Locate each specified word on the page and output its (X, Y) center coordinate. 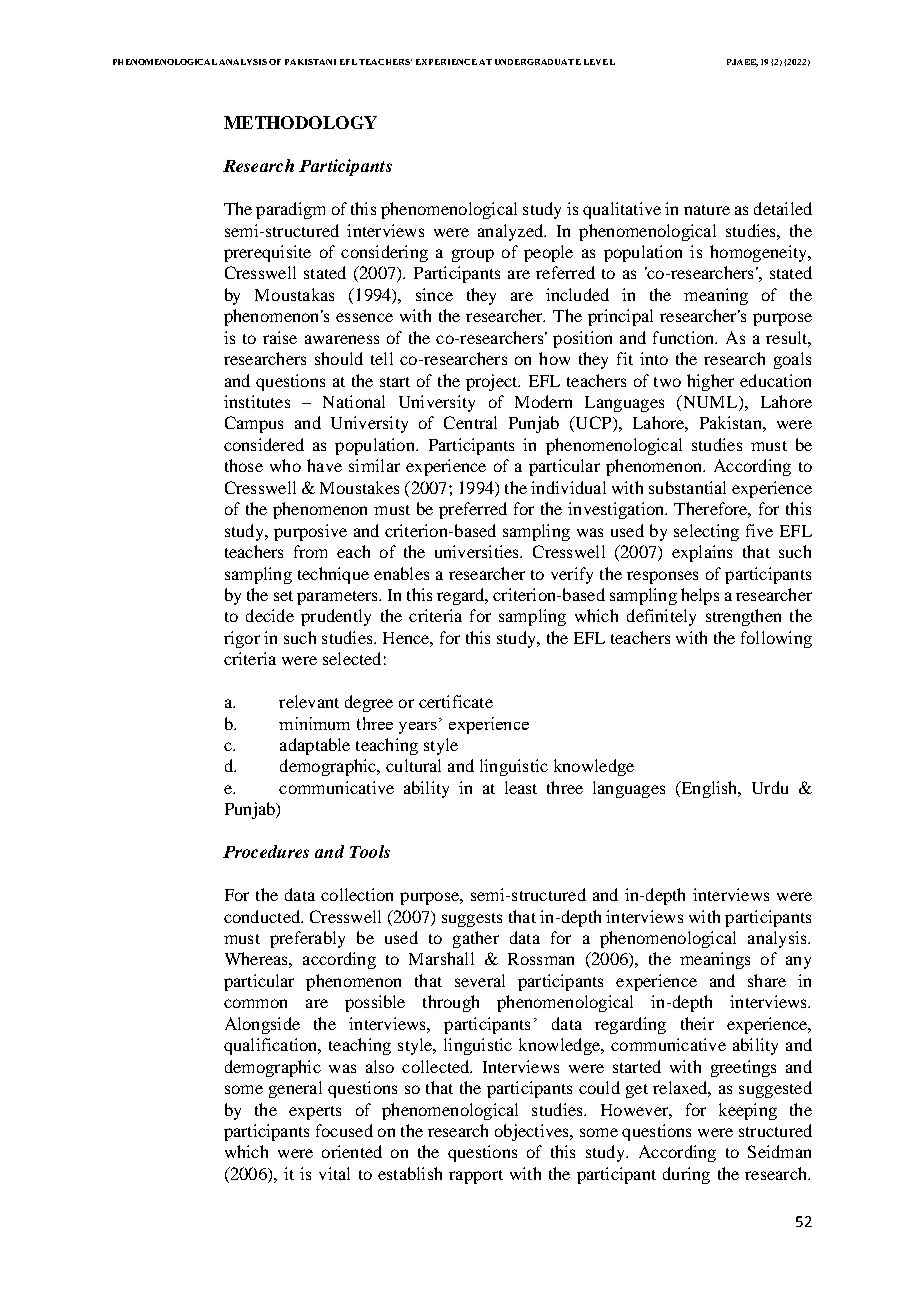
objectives (533, 1132)
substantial (687, 487)
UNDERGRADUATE (538, 62)
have (324, 465)
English (709, 789)
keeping (748, 1111)
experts (315, 1113)
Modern (543, 401)
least (521, 787)
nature (707, 210)
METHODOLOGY (300, 122)
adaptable (315, 746)
